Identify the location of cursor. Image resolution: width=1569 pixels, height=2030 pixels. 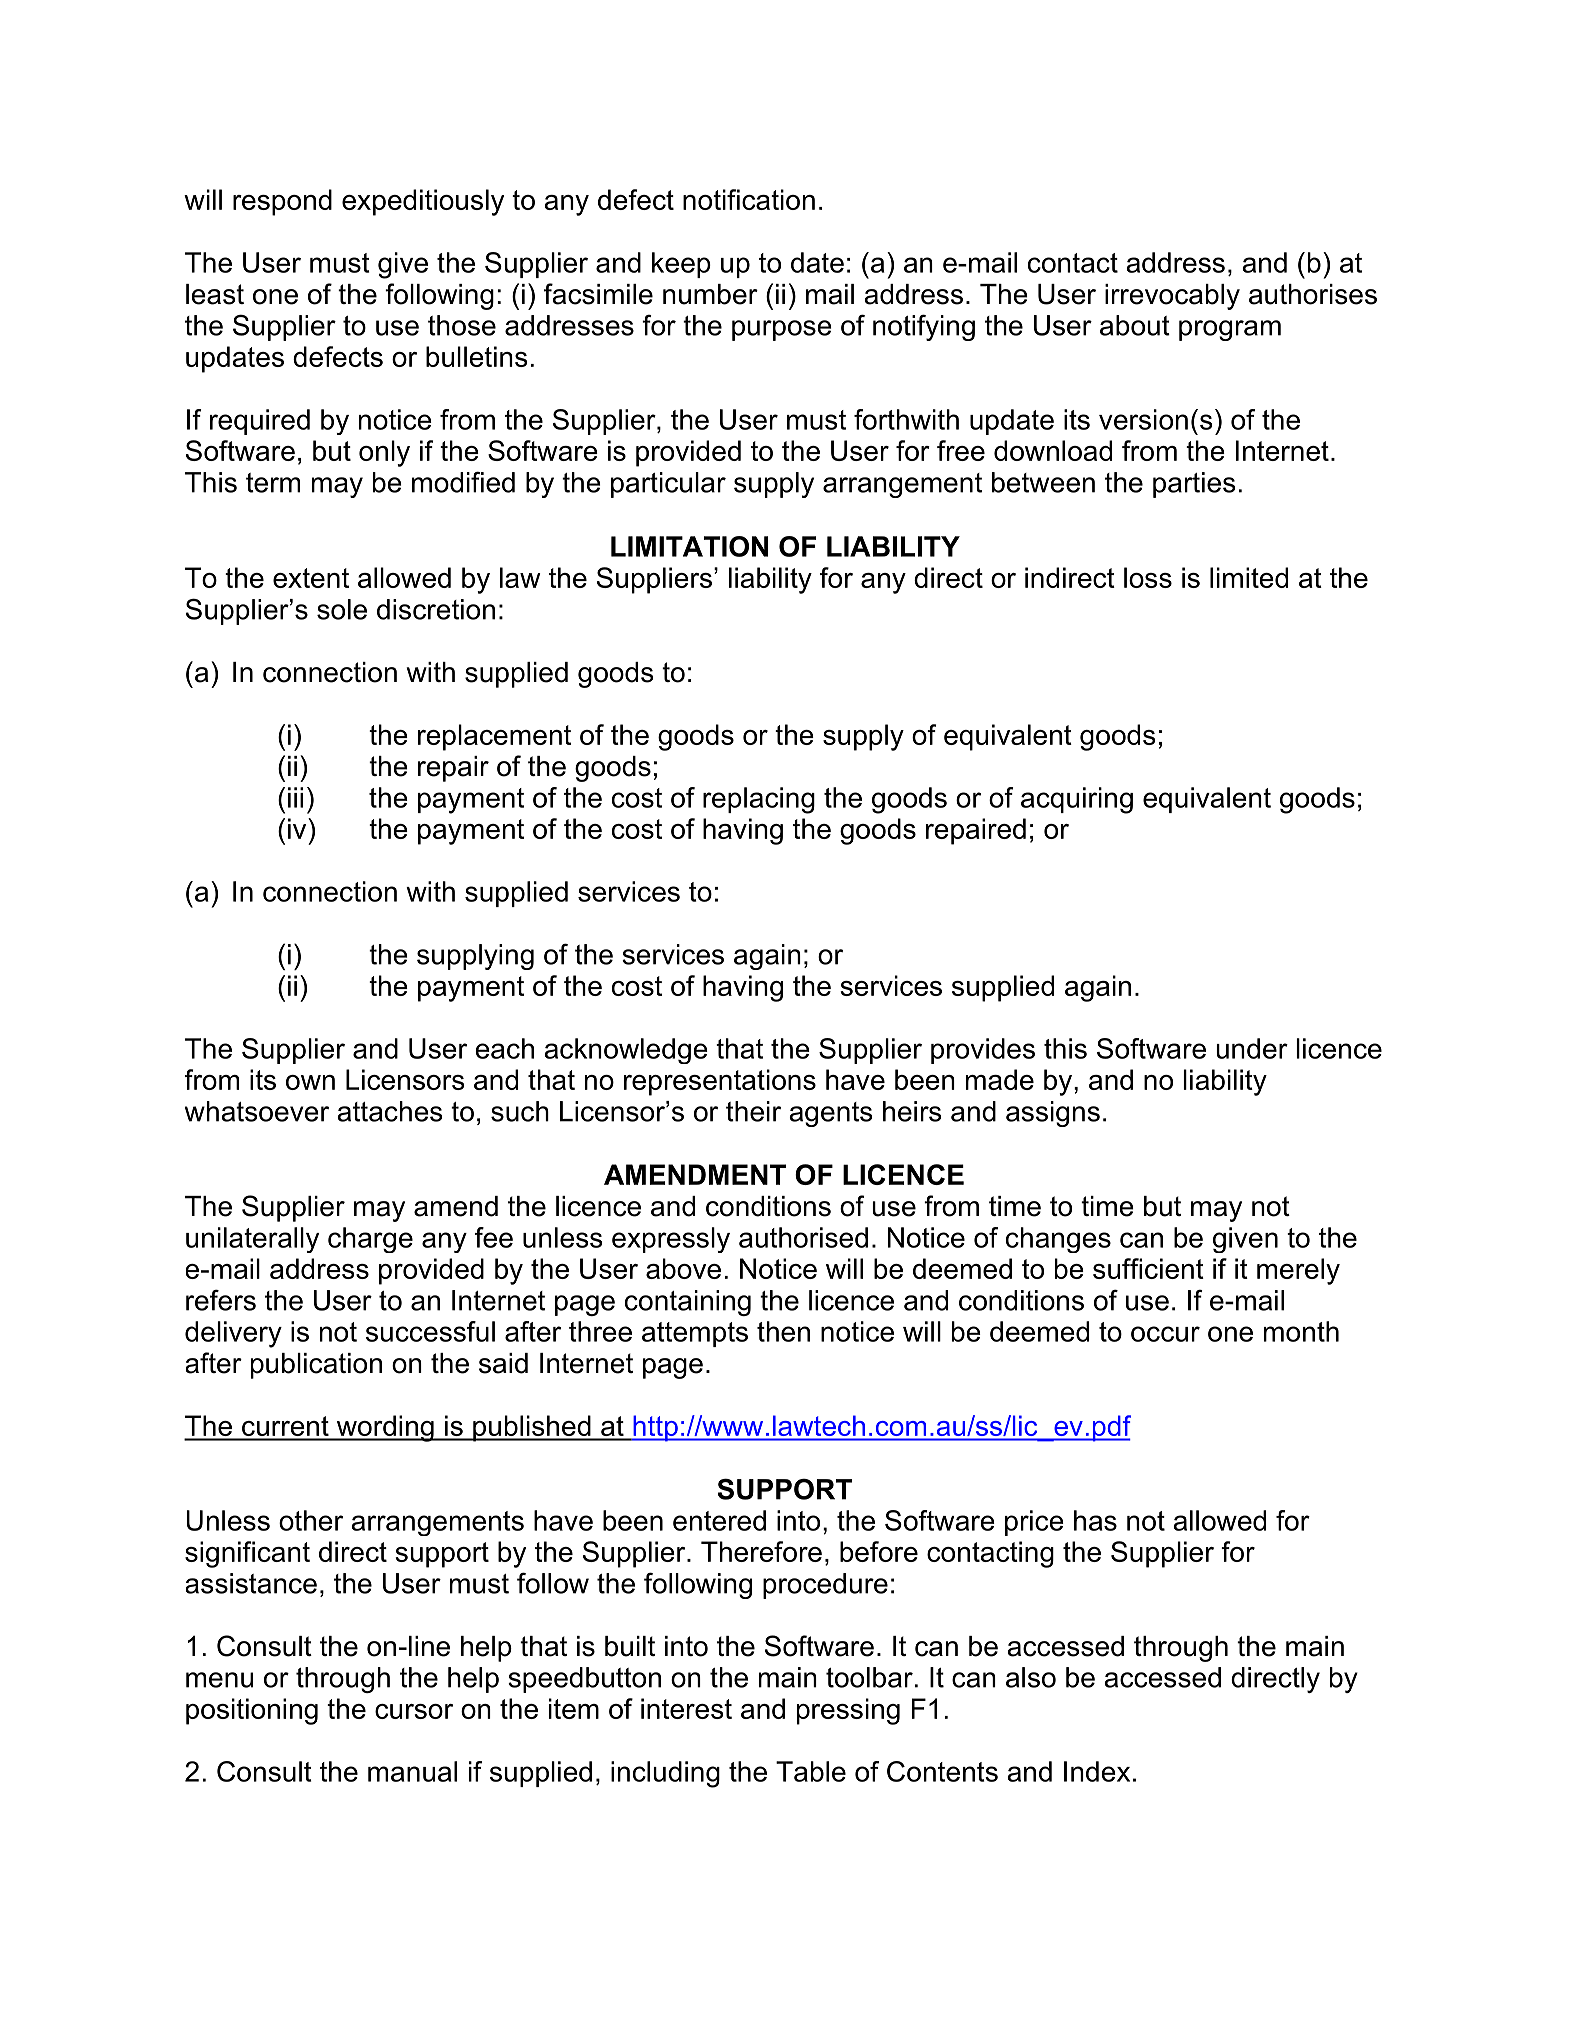
(414, 1711).
